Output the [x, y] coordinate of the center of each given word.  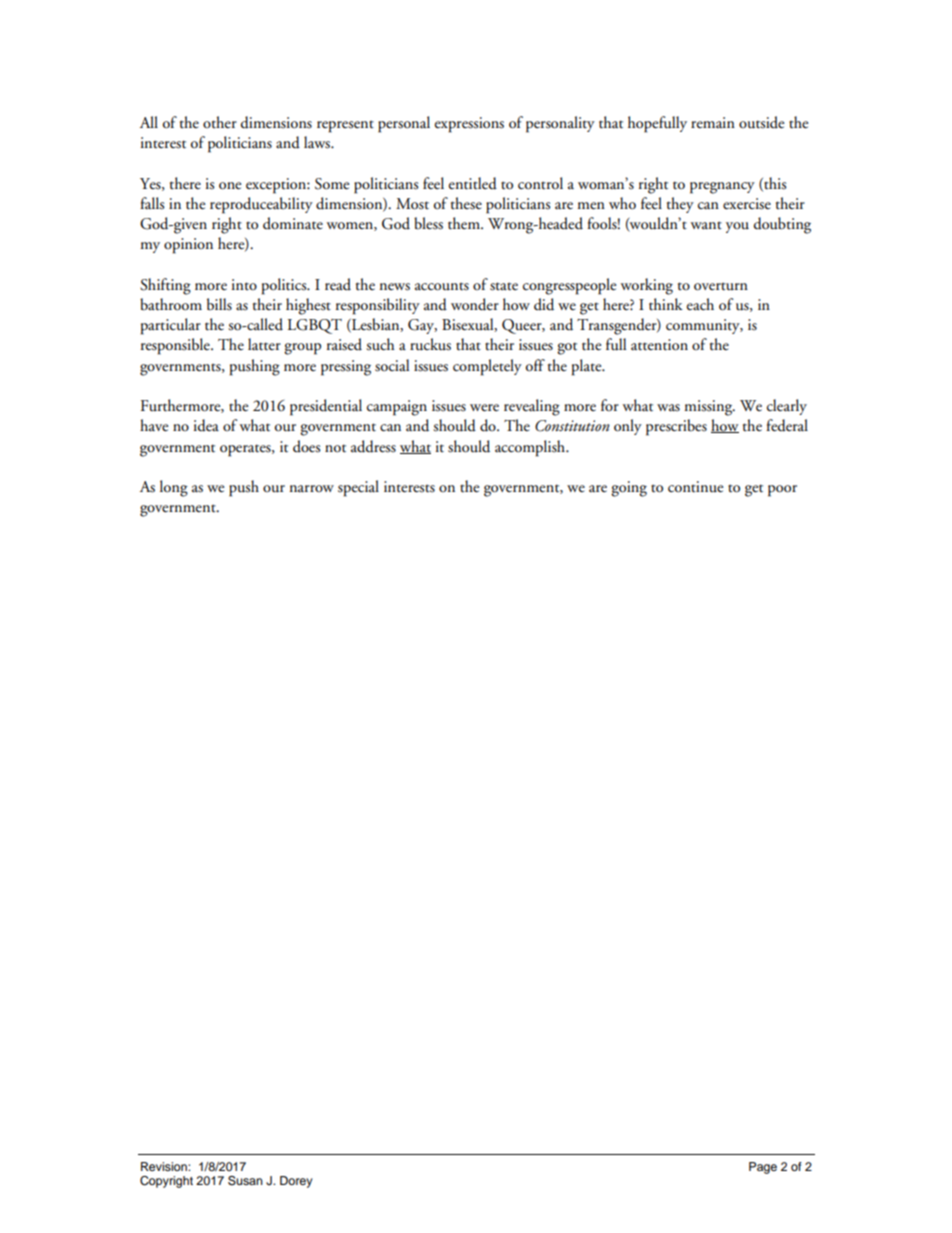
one [230, 186]
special [358, 488]
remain [713, 122]
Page [763, 1168]
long [174, 488]
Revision [165, 1166]
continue [695, 487]
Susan [245, 1181]
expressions [469, 125]
